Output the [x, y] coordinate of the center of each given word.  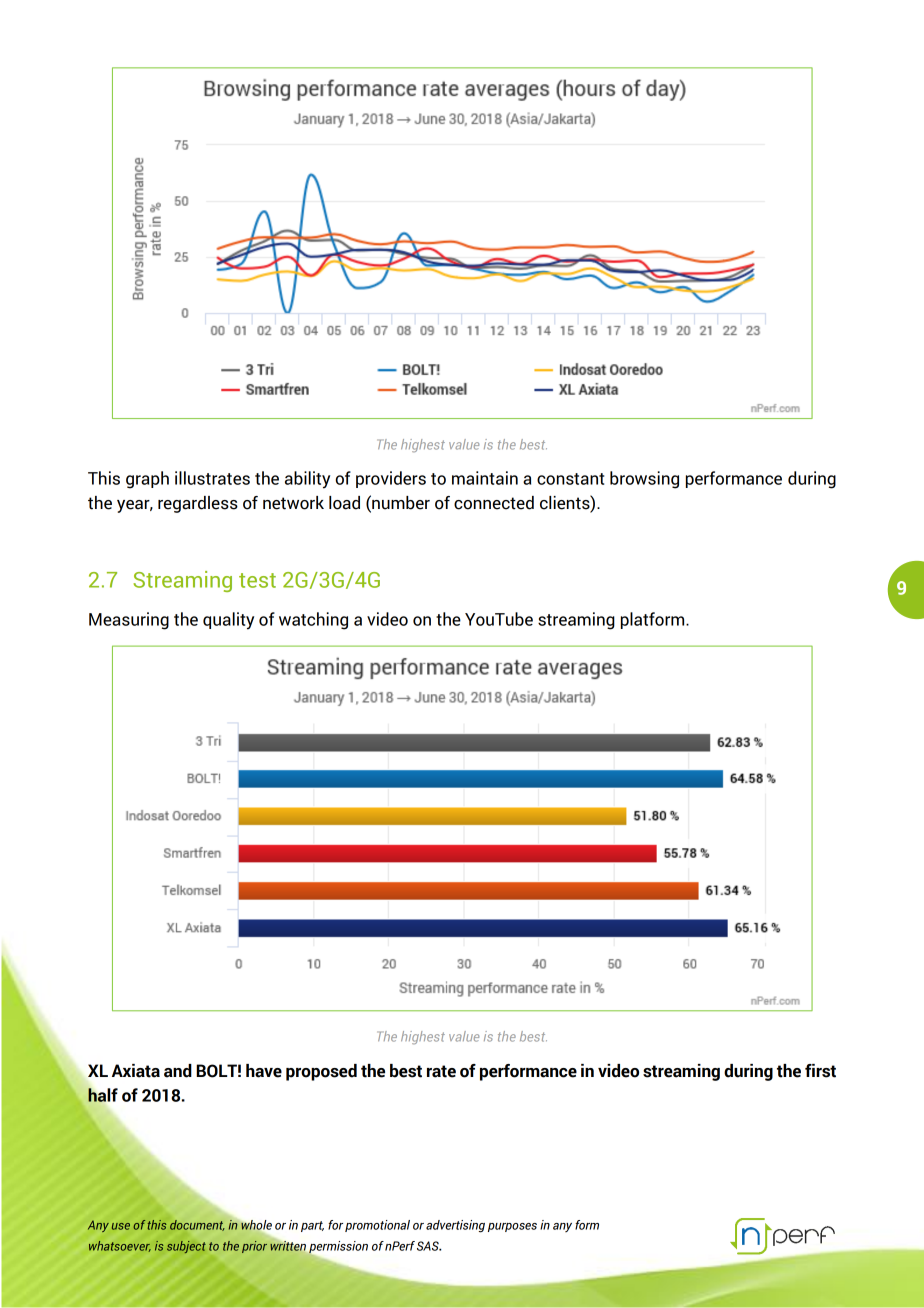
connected [494, 503]
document [197, 1225]
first [820, 1071]
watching [313, 621]
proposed [321, 1072]
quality [228, 621]
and [178, 1071]
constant [570, 479]
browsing [644, 480]
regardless [198, 504]
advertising [455, 1226]
